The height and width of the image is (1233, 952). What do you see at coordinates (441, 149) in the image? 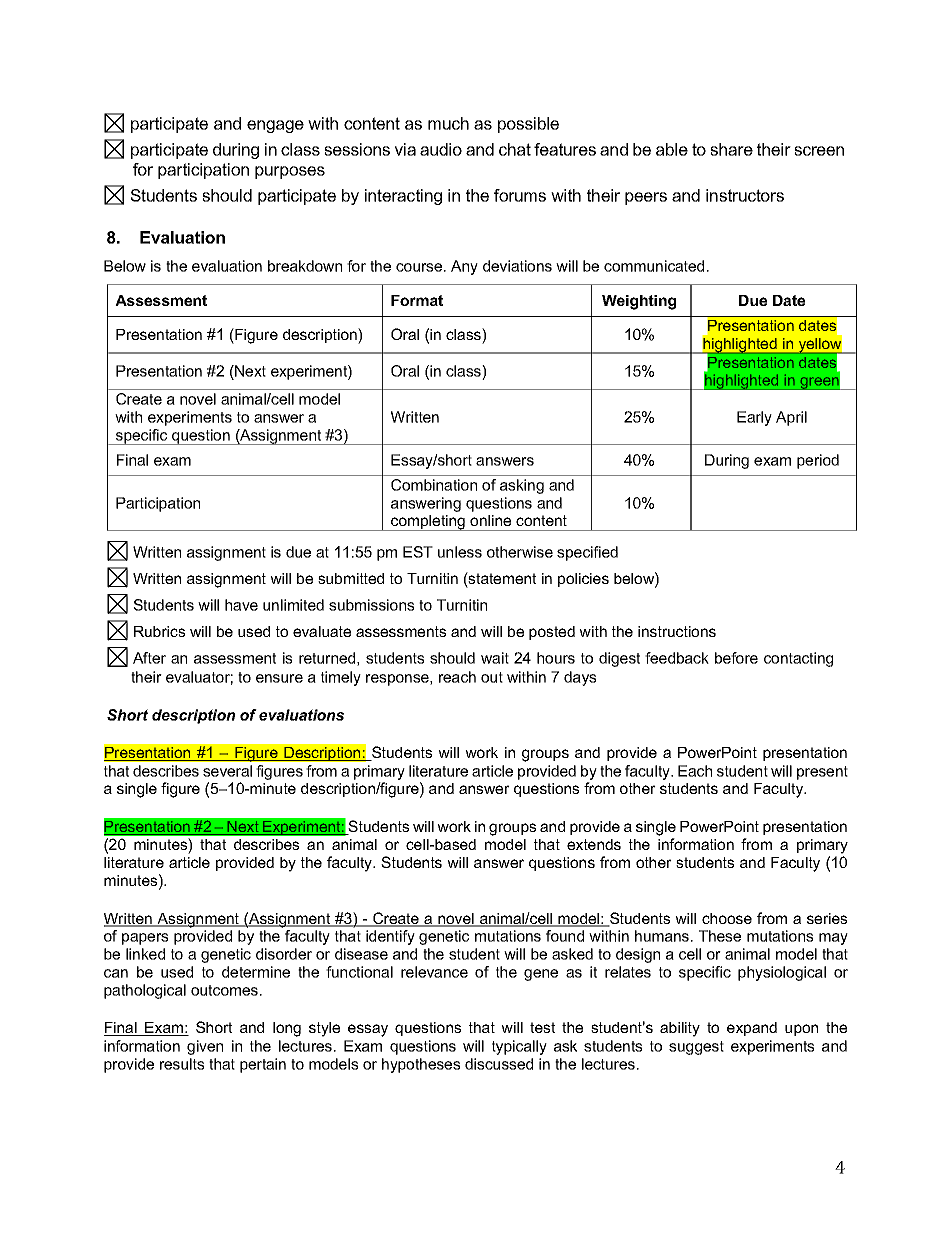
I see `audio` at bounding box center [441, 149].
